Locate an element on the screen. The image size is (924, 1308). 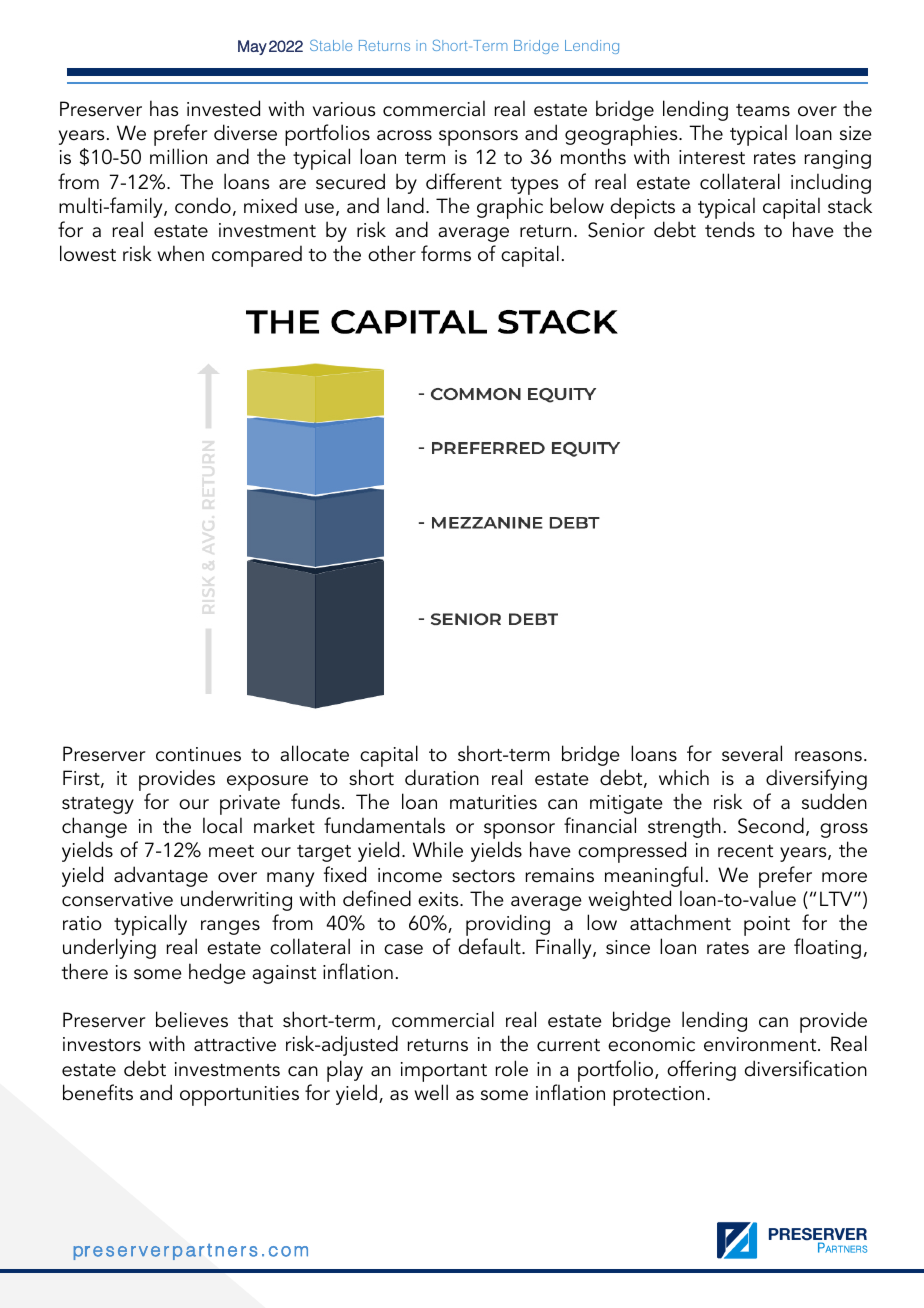
forms is located at coordinates (446, 253).
